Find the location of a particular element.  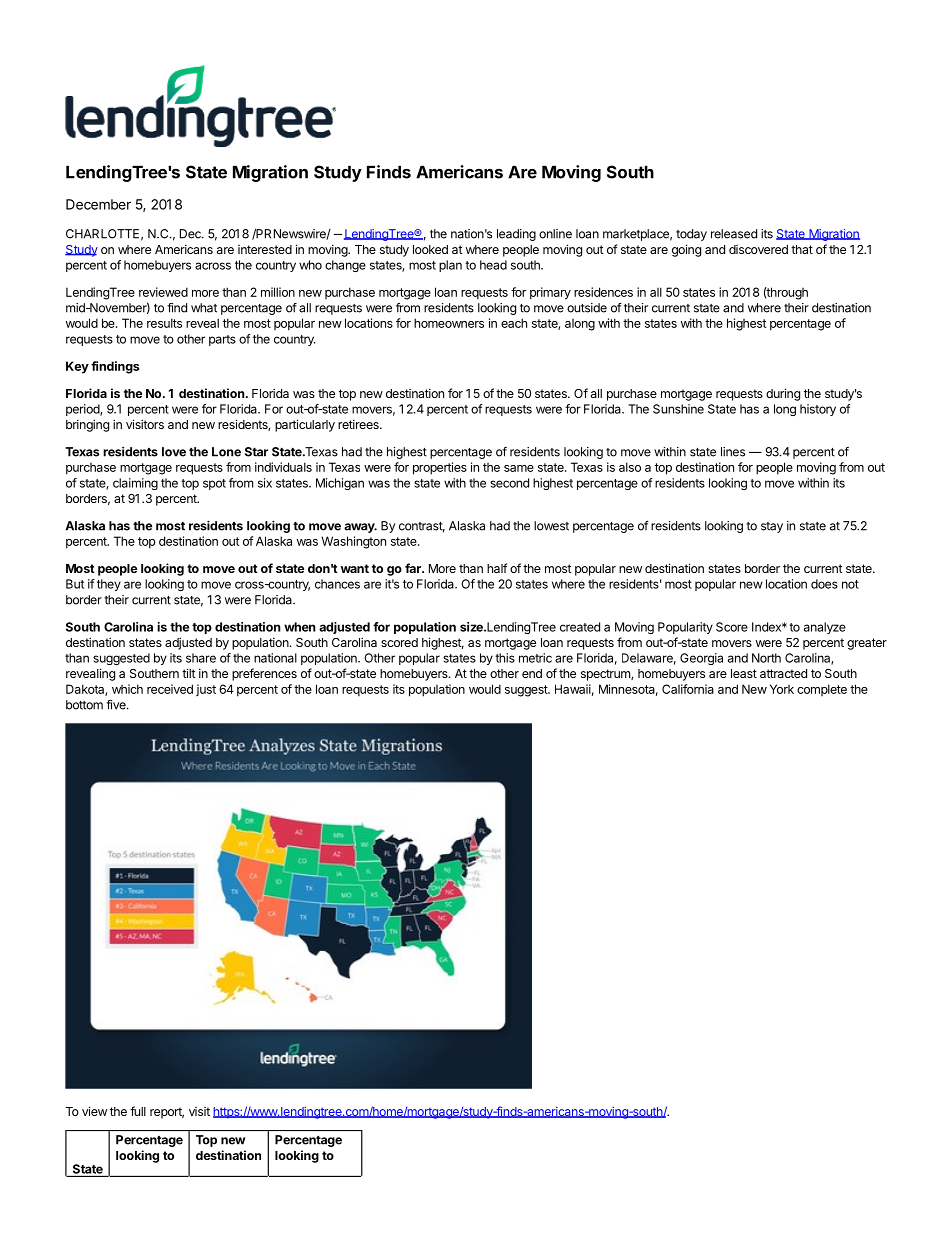

North is located at coordinates (766, 658).
